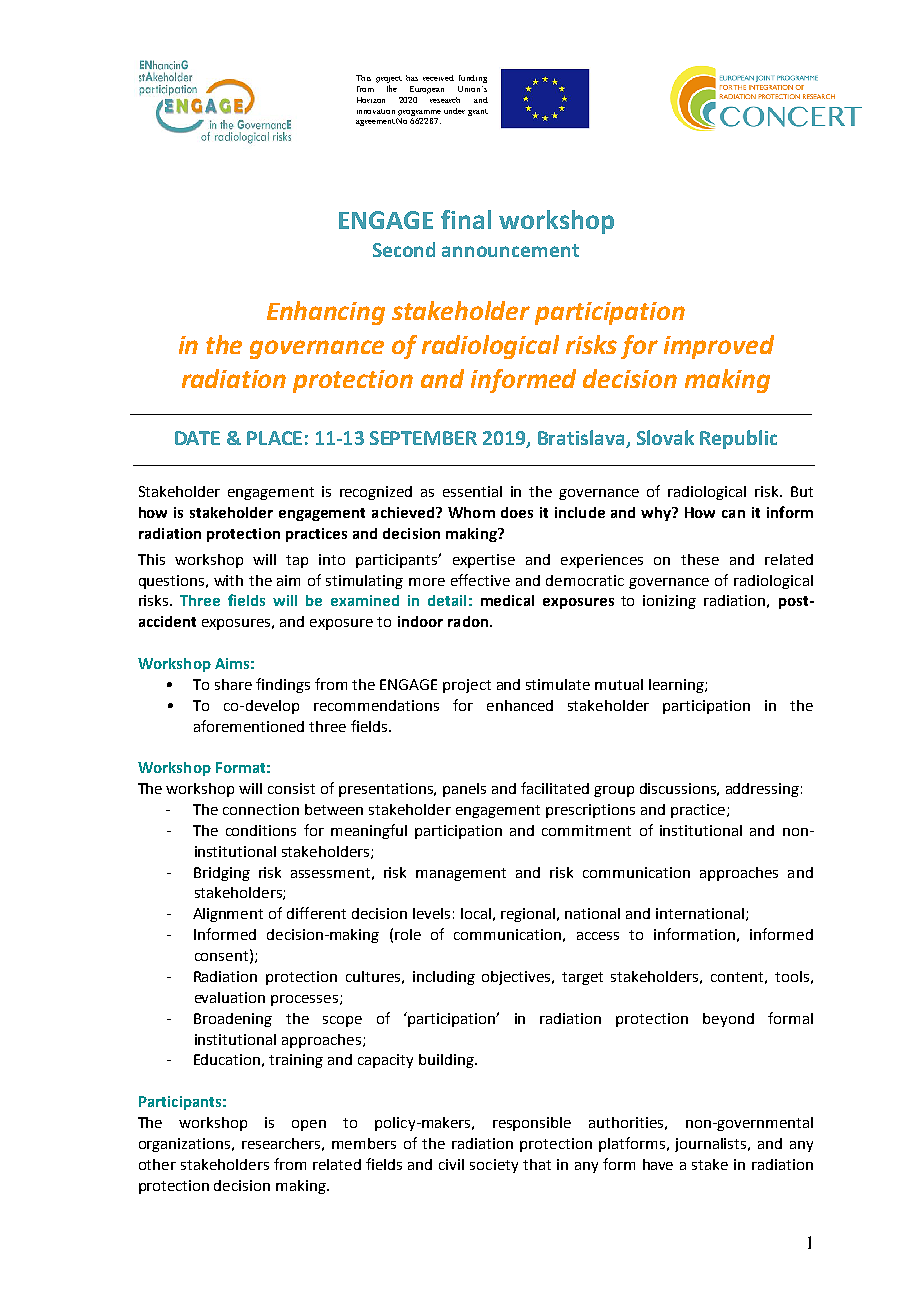 This screenshot has height=1308, width=924. Describe the element at coordinates (719, 347) in the screenshot. I see `improved` at that location.
